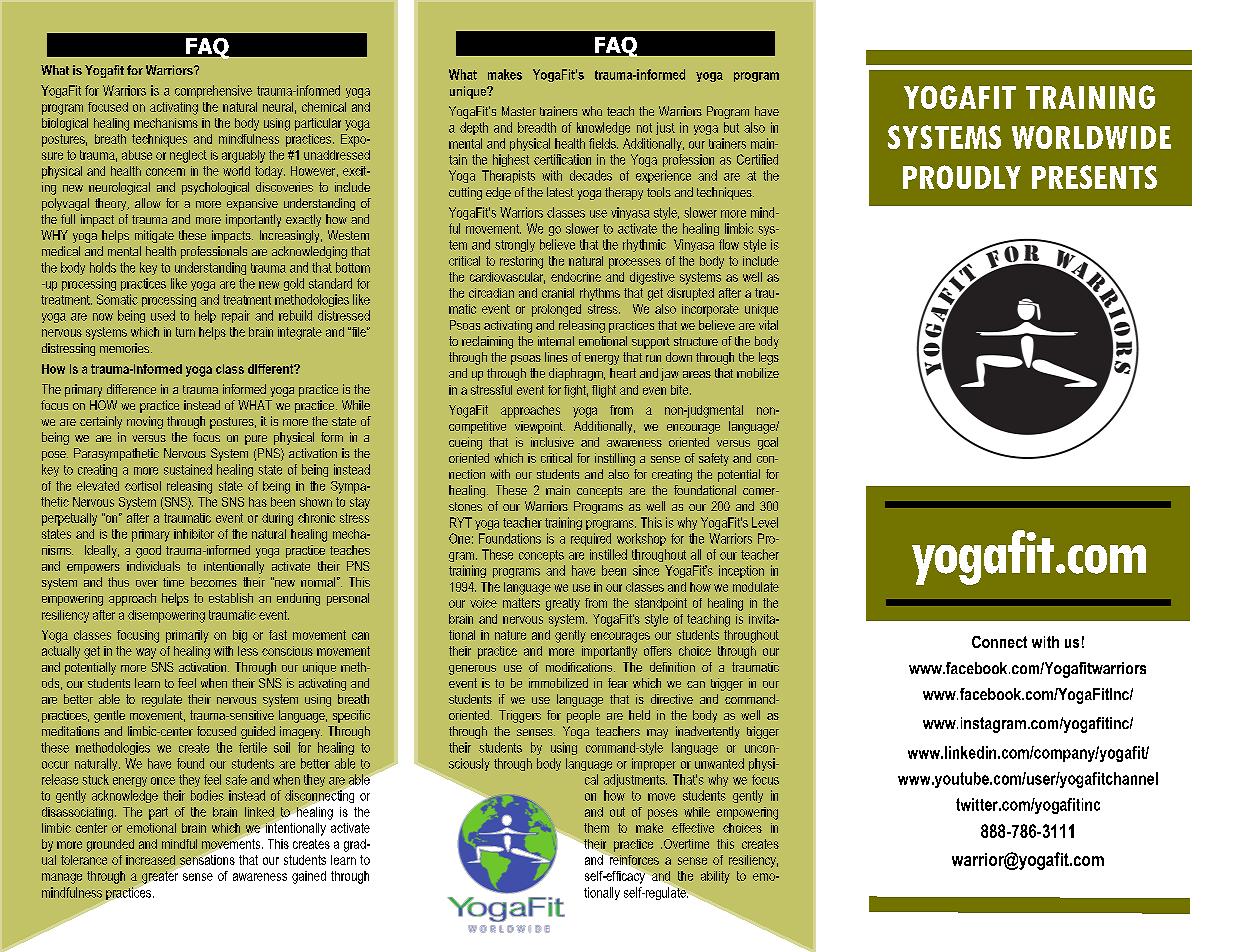 This screenshot has height=952, width=1233. I want to click on comprehensive, so click(213, 91).
